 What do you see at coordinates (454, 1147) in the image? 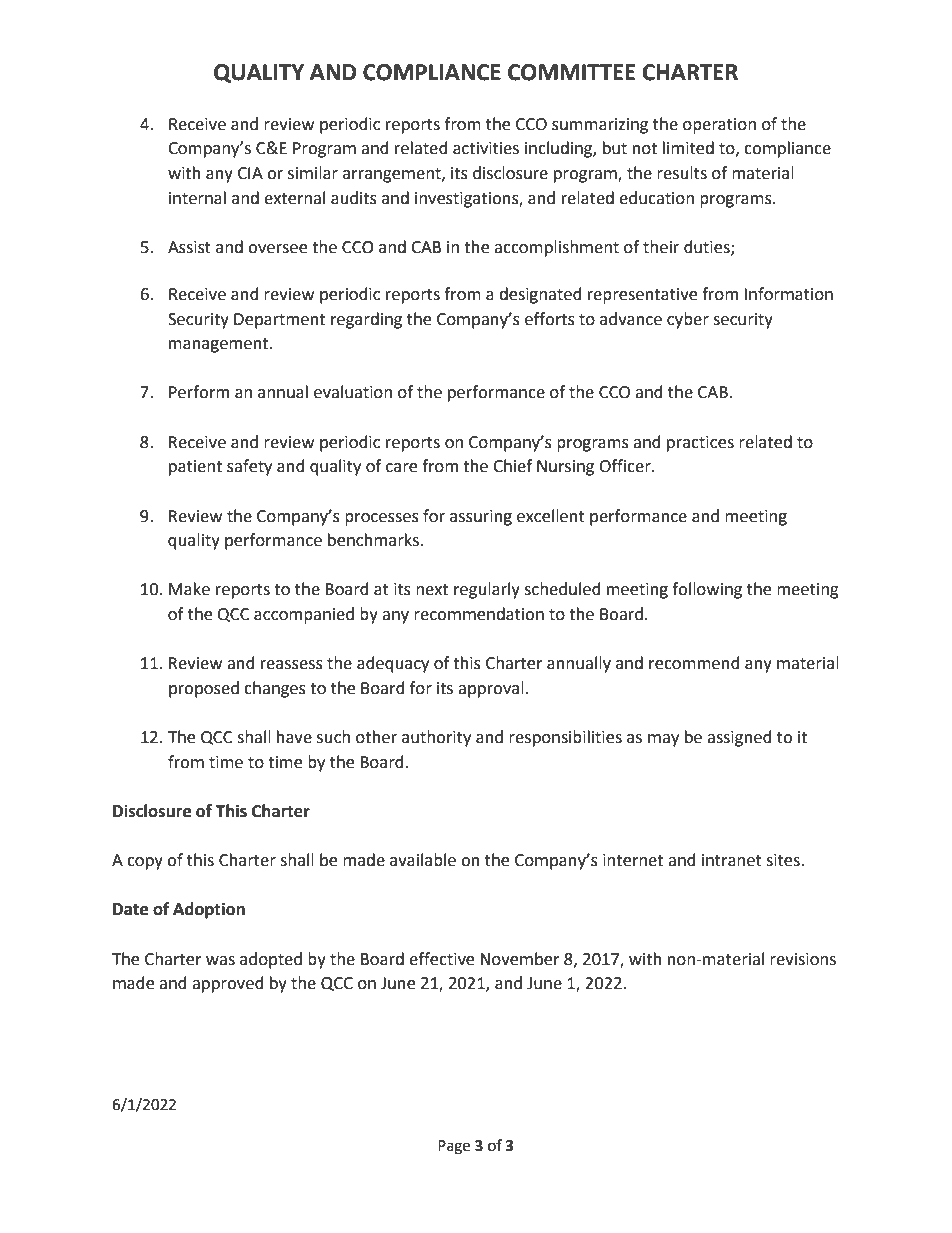
I see `Page` at bounding box center [454, 1147].
